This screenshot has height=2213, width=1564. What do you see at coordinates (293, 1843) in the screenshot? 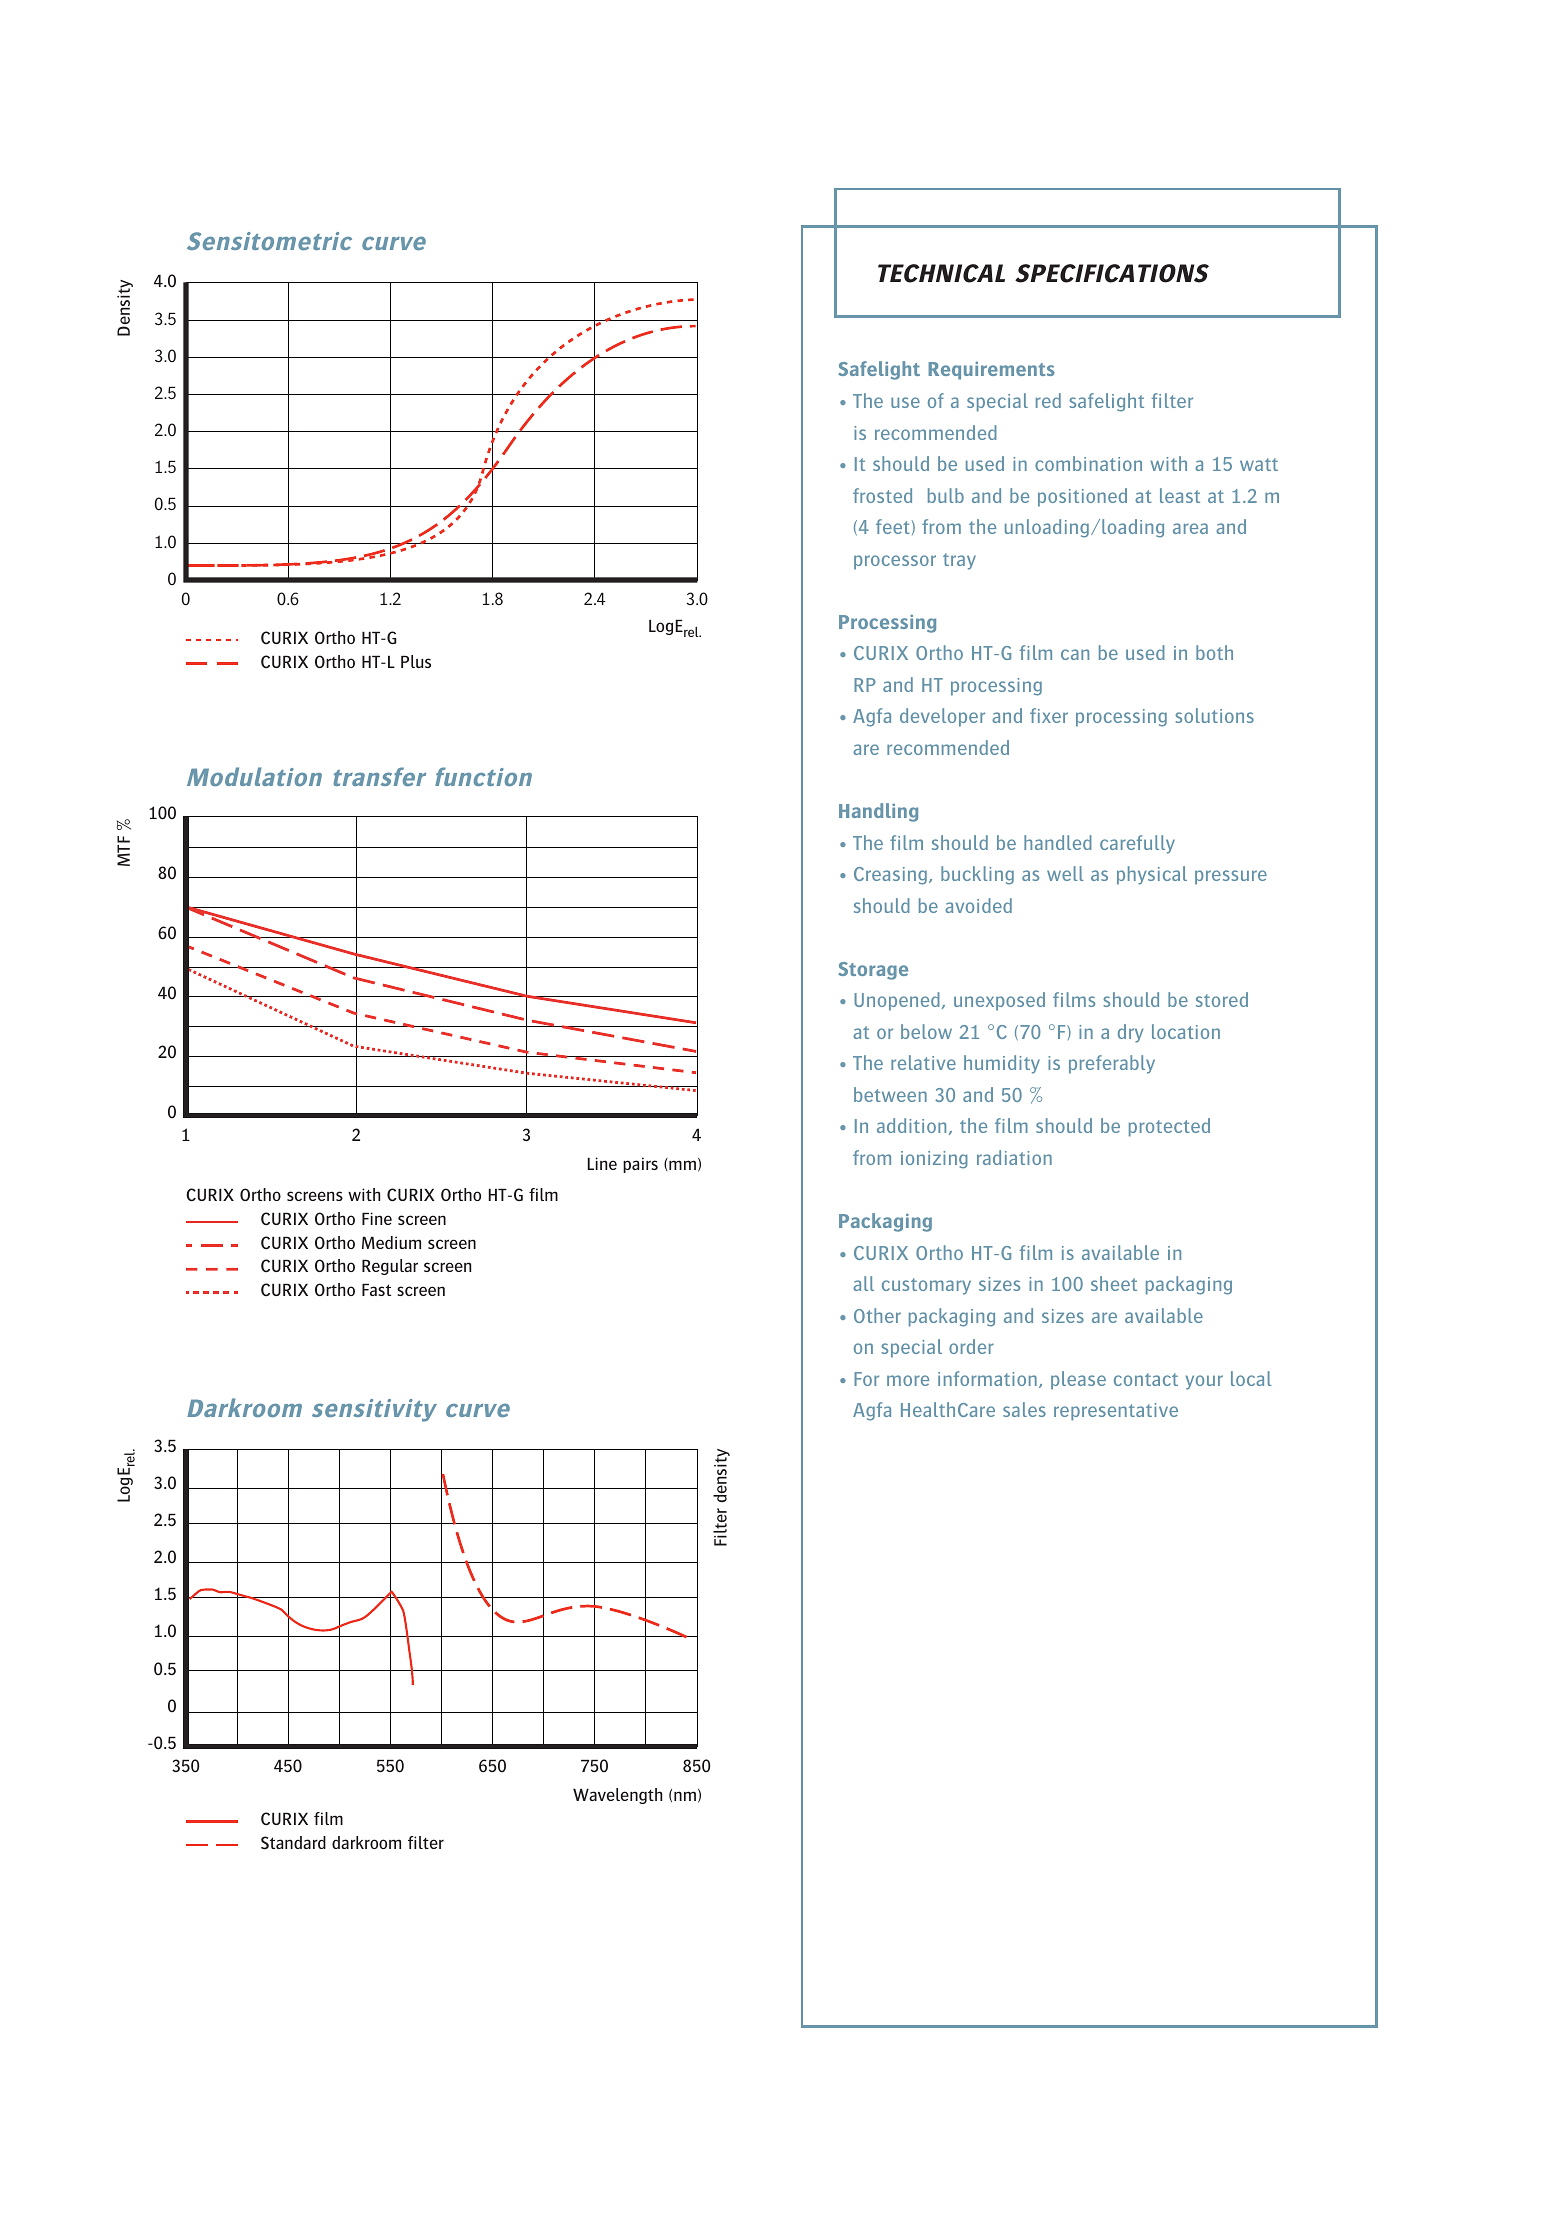
I see `Standard` at bounding box center [293, 1843].
